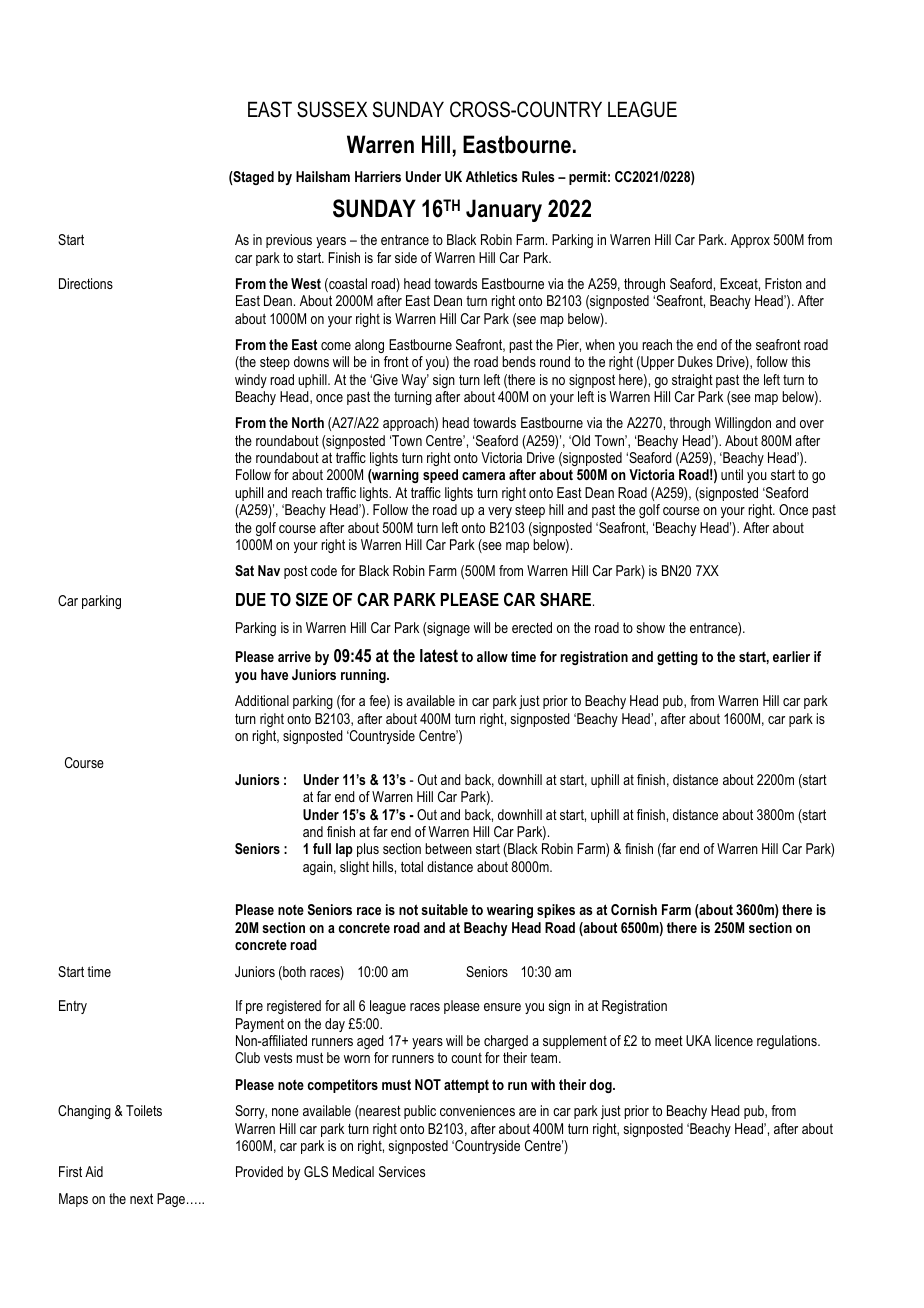 The image size is (924, 1308). I want to click on Services, so click(402, 1171).
